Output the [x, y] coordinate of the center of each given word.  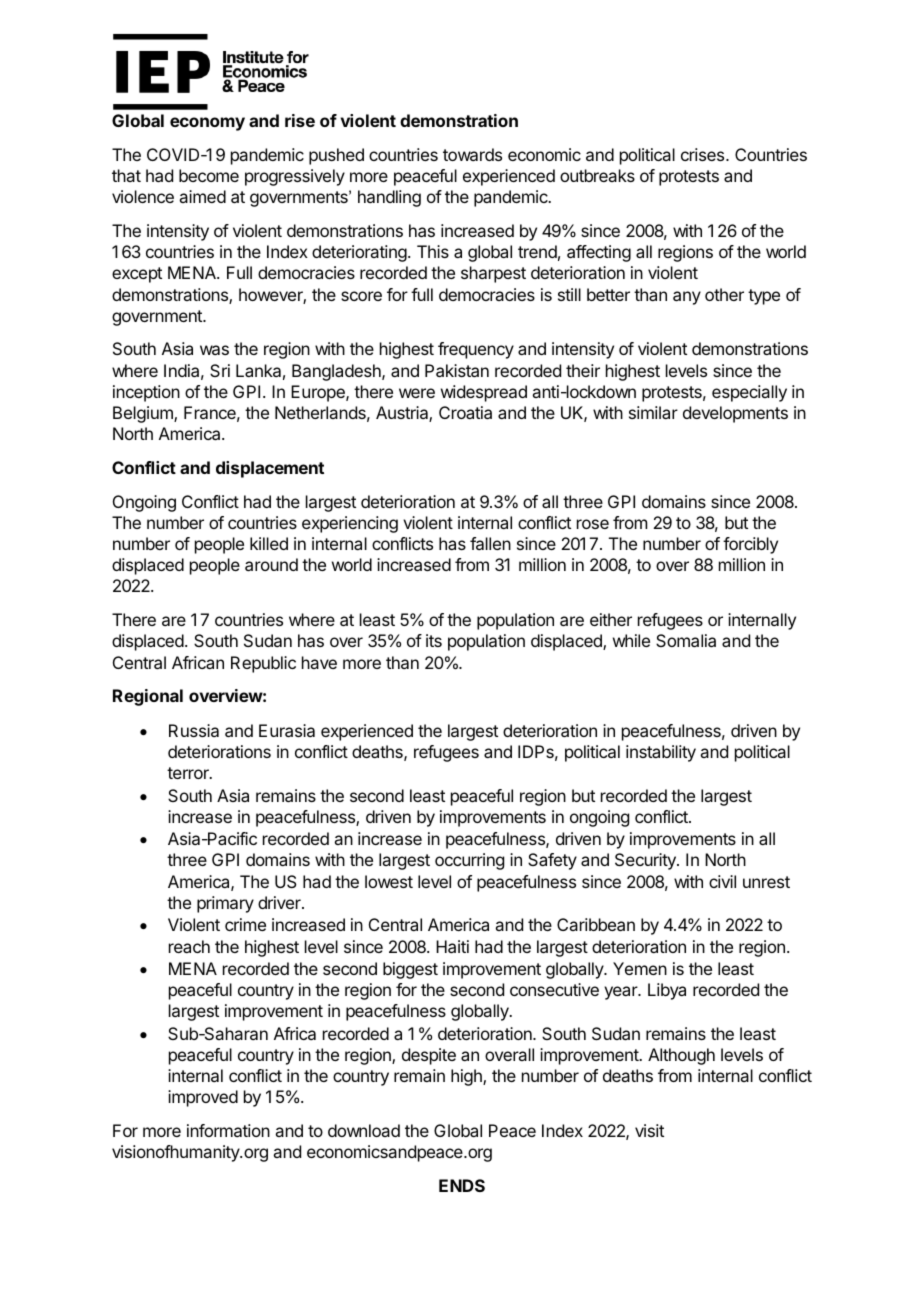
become [209, 175]
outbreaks [597, 175]
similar [653, 412]
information [228, 1130]
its [434, 640]
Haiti [452, 946]
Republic [263, 664]
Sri [220, 370]
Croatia [465, 412]
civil [722, 881]
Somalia [686, 640]
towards [472, 154]
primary [225, 904]
